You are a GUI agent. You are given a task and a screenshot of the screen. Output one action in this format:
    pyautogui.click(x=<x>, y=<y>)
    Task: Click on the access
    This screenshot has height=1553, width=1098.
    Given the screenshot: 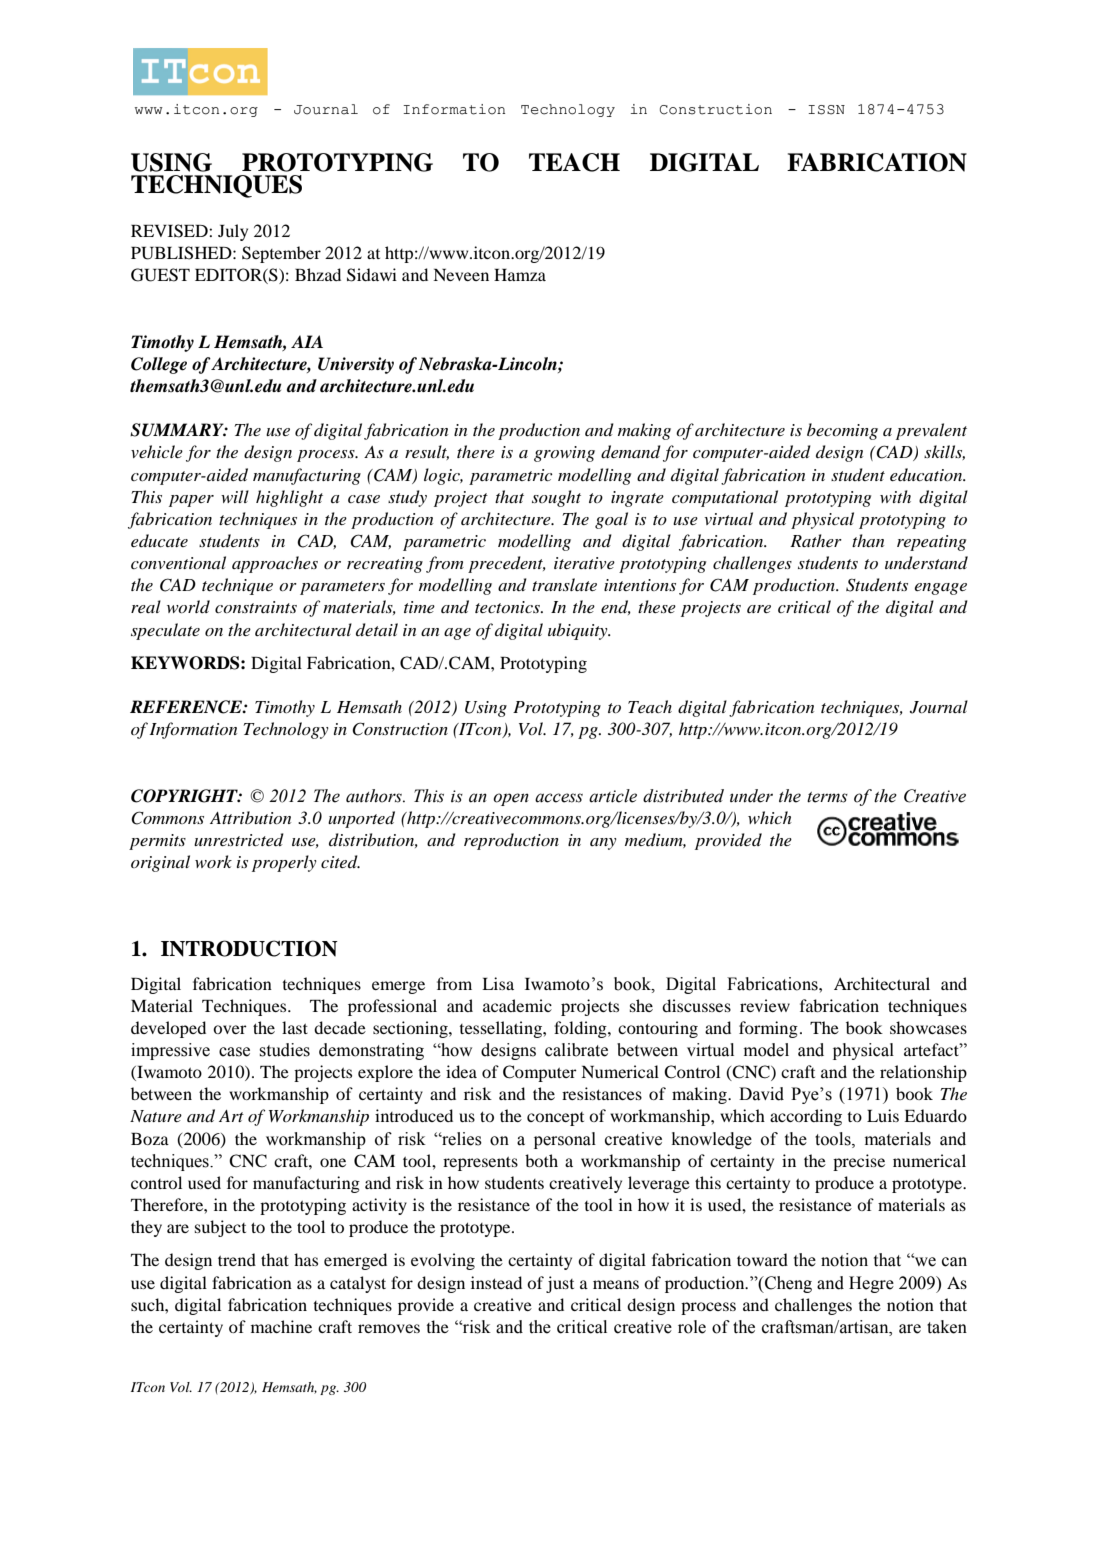 What is the action you would take?
    pyautogui.click(x=559, y=798)
